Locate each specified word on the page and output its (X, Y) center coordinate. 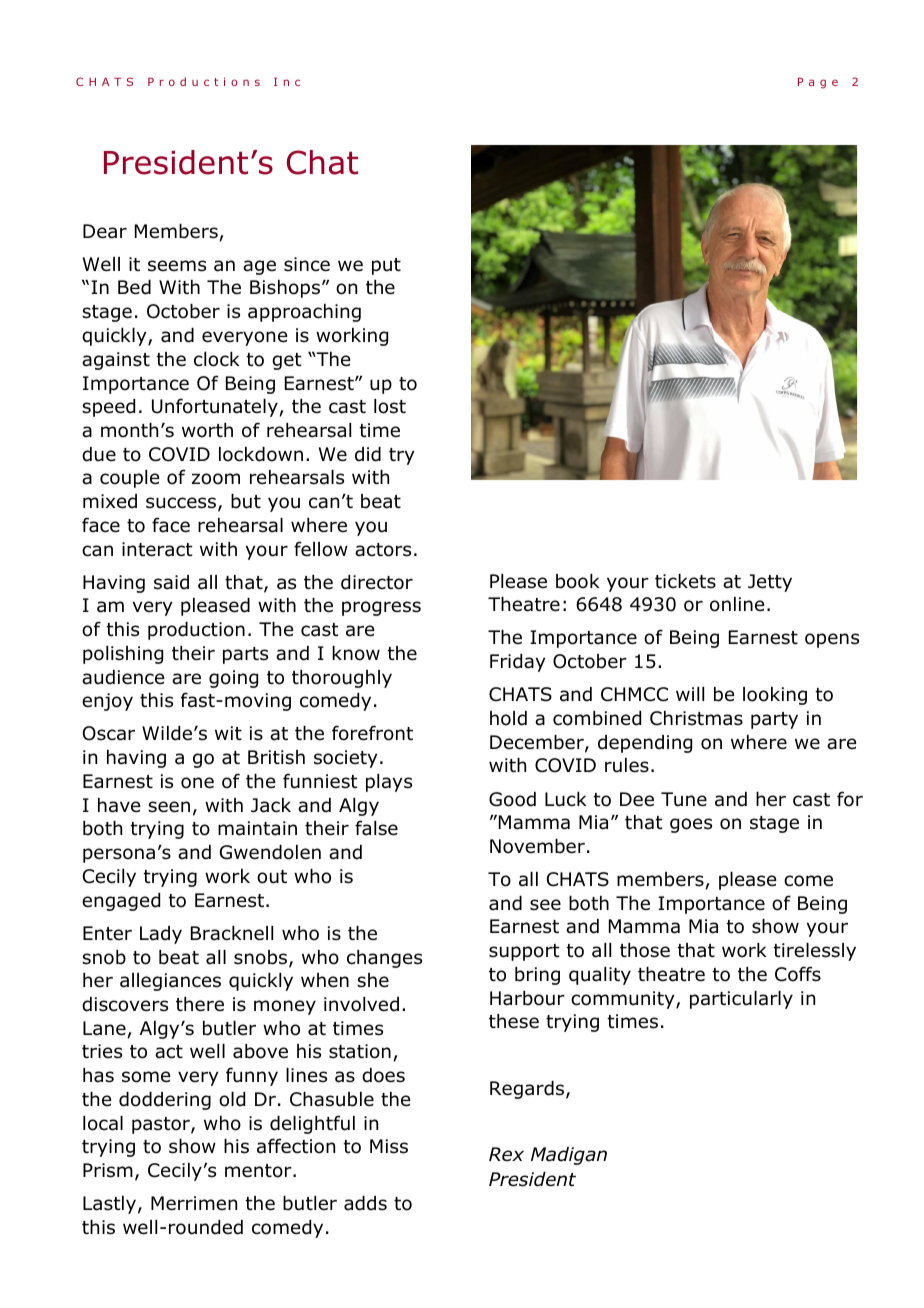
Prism (108, 1170)
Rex (506, 1154)
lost (390, 406)
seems (177, 266)
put (386, 266)
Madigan (569, 1156)
